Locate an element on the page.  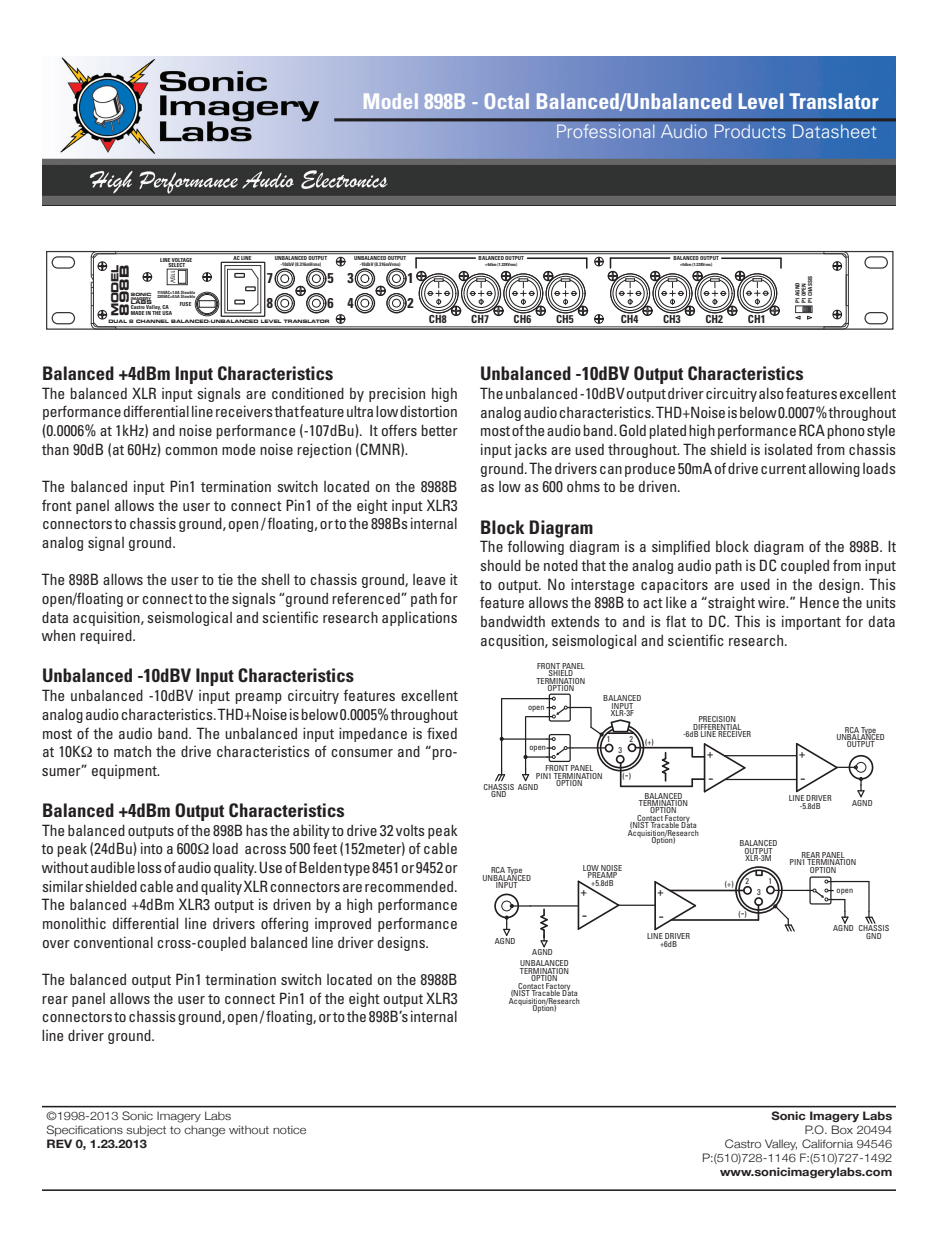
notice is located at coordinates (289, 1129).
